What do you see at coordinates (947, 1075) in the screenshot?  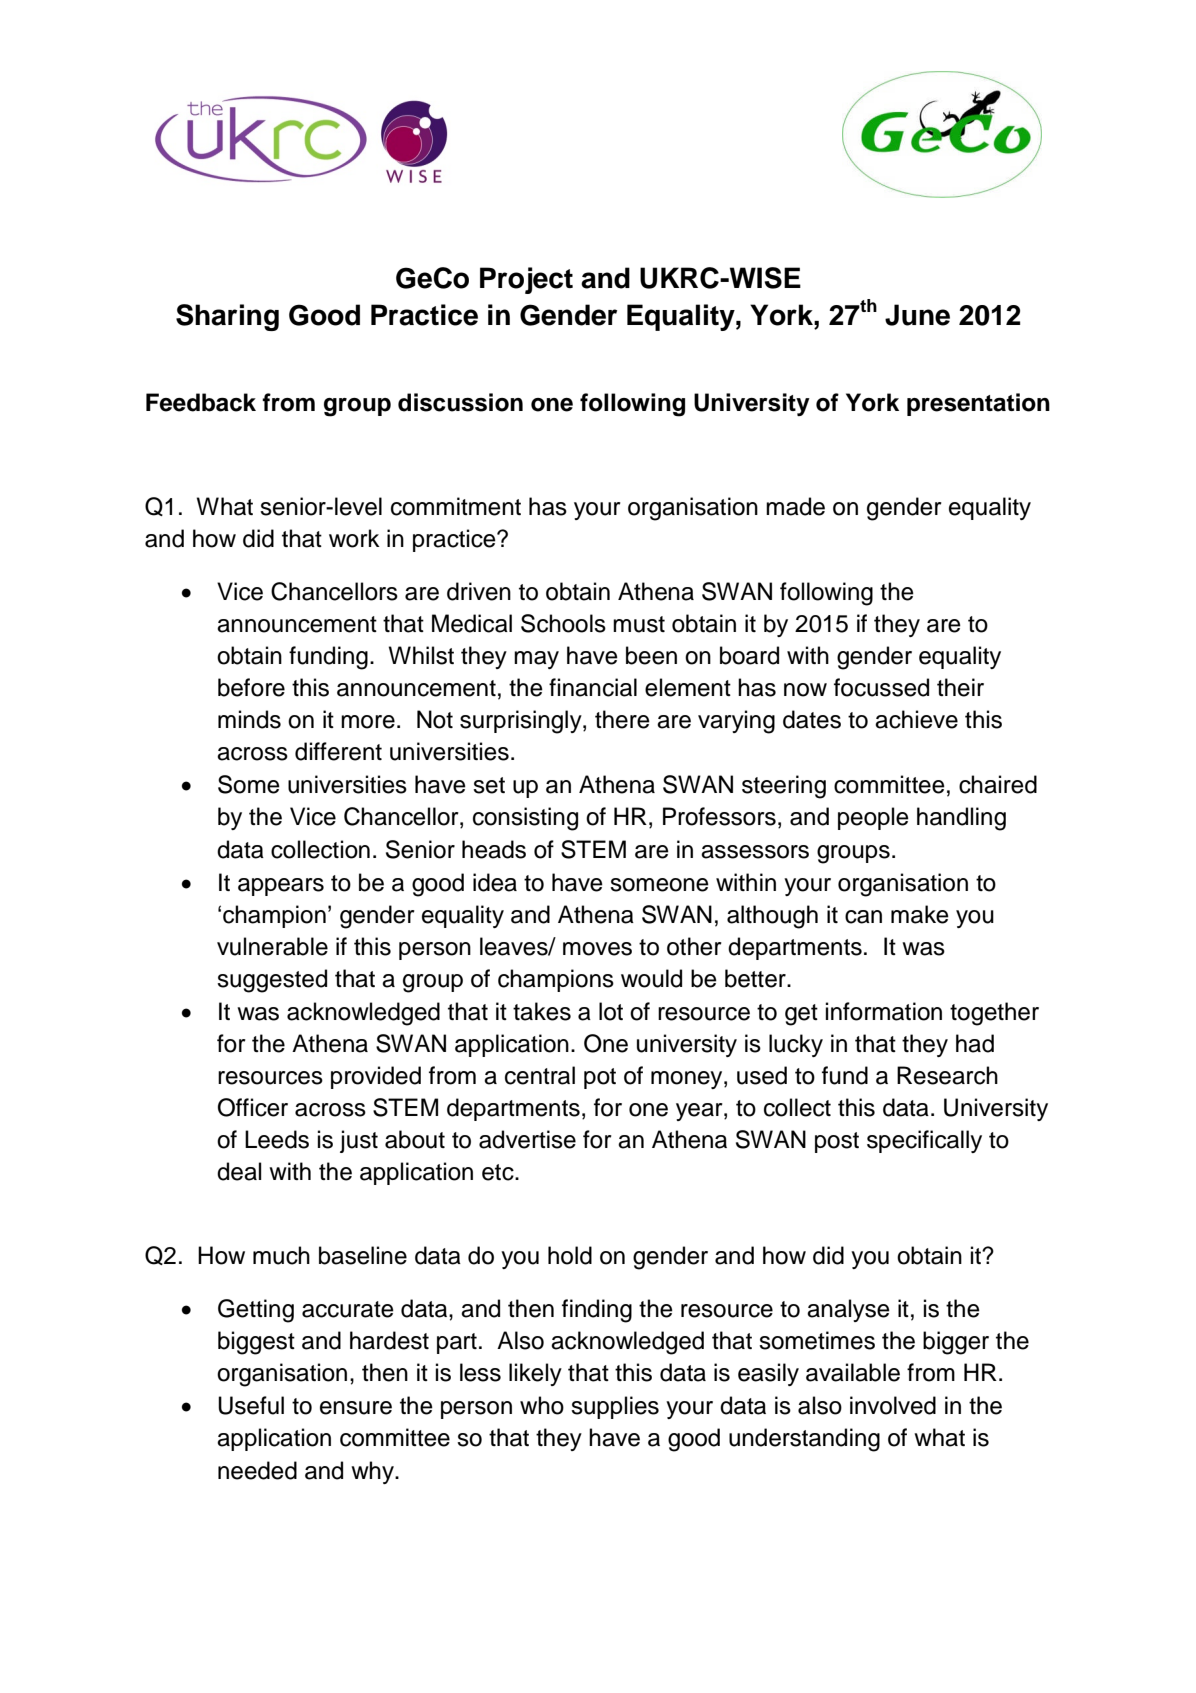 I see `Research` at bounding box center [947, 1075].
